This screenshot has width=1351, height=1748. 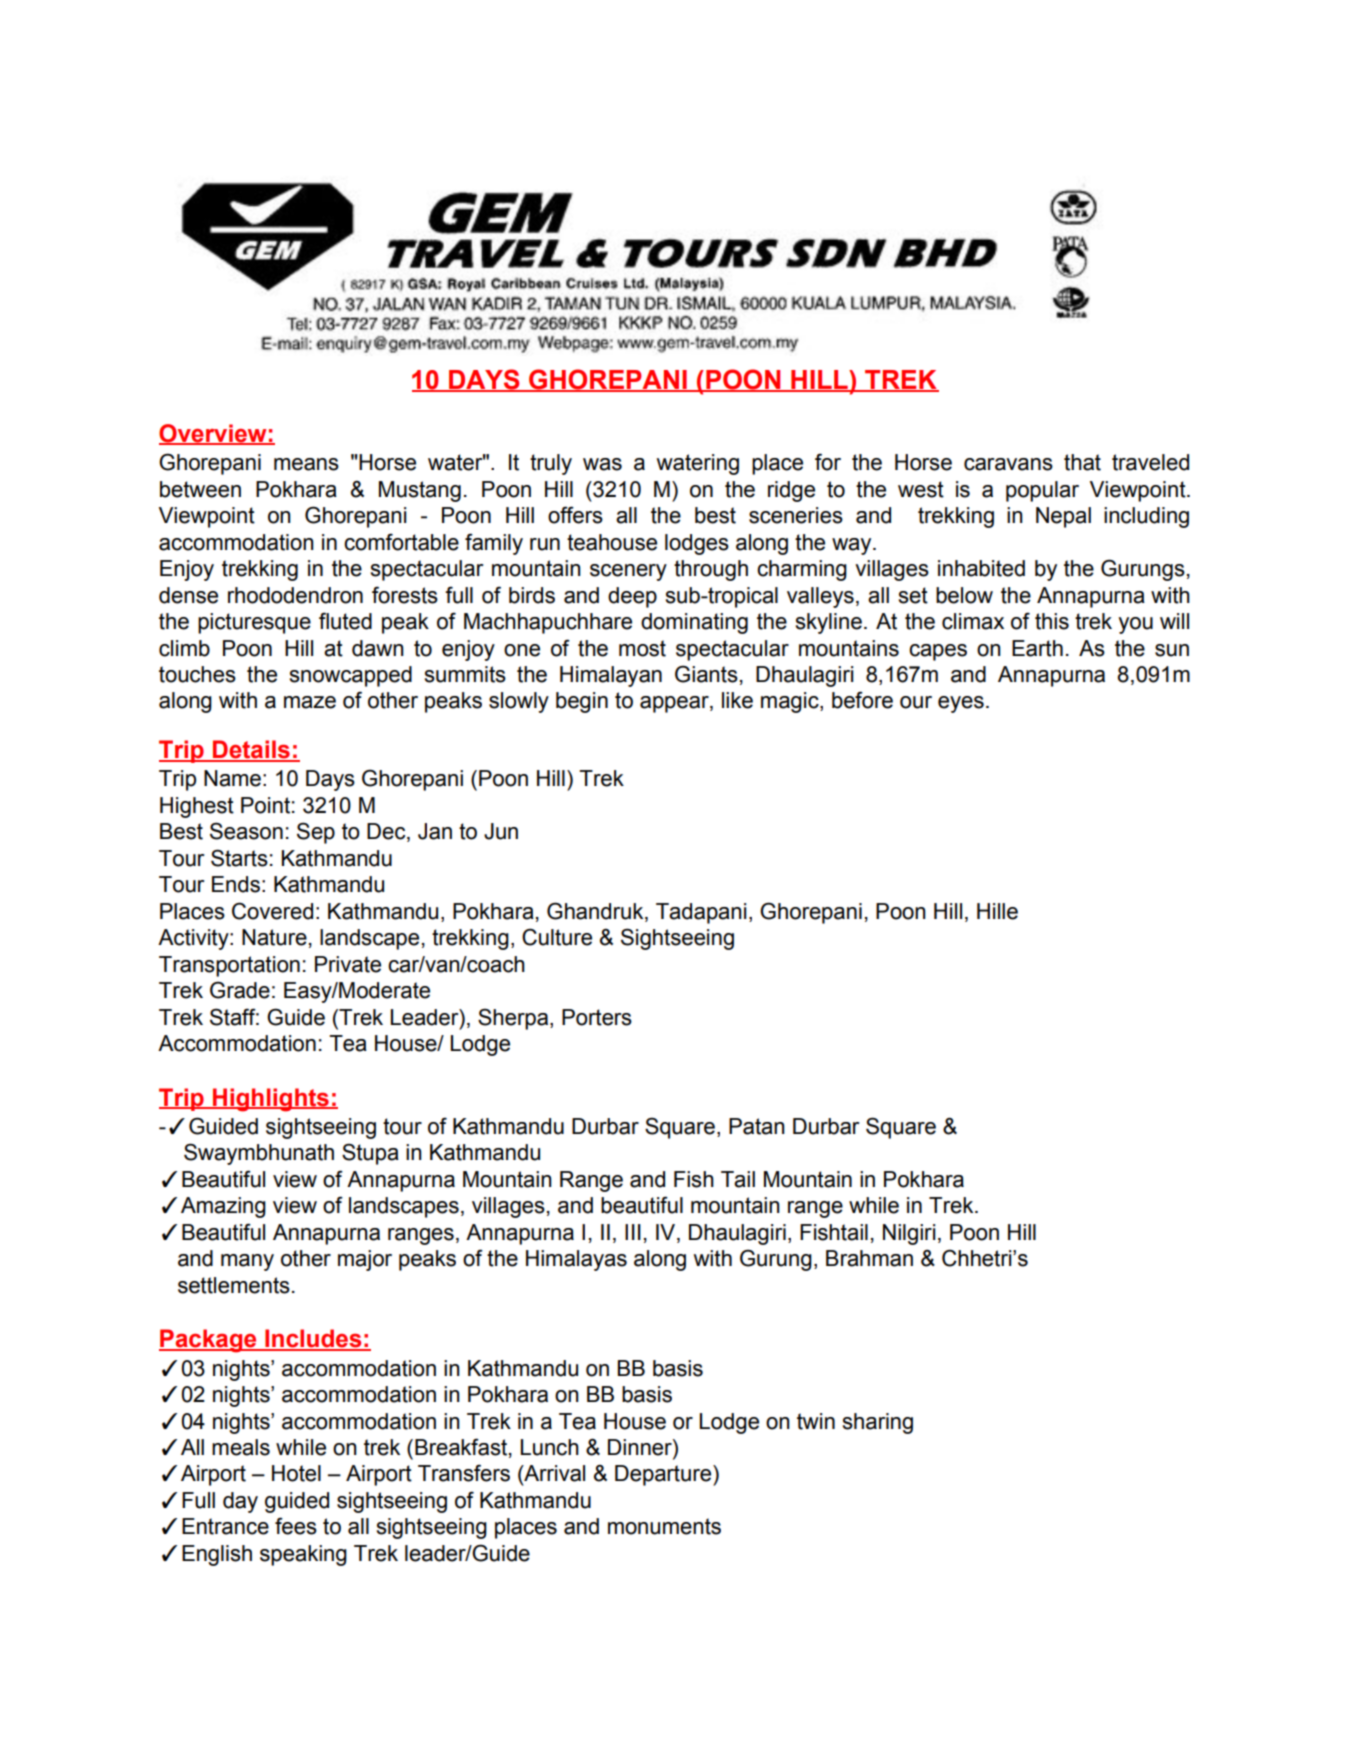 I want to click on Porters, so click(x=597, y=1017).
